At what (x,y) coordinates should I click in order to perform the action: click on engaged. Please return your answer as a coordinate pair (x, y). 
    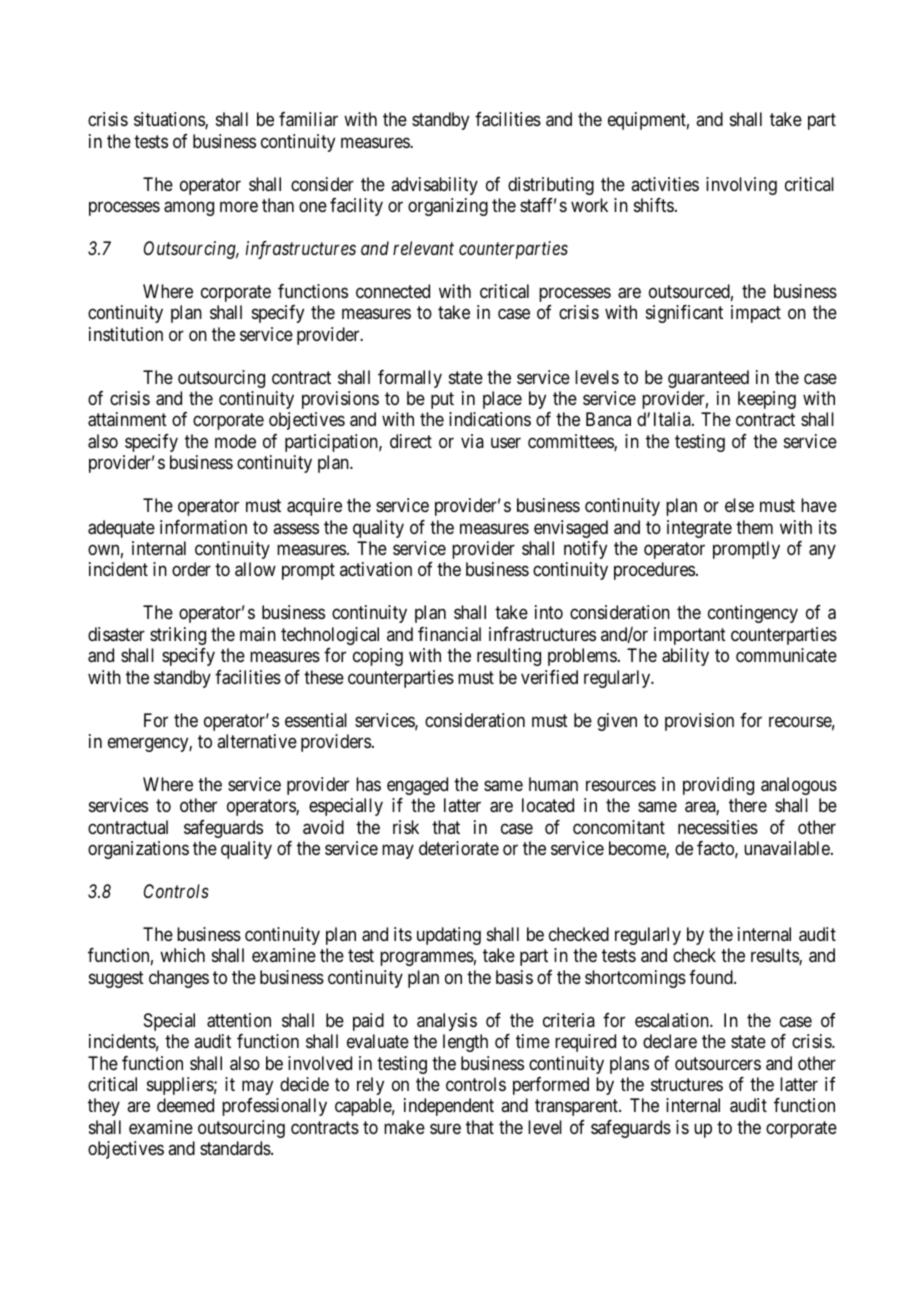
    Looking at the image, I should click on (417, 786).
